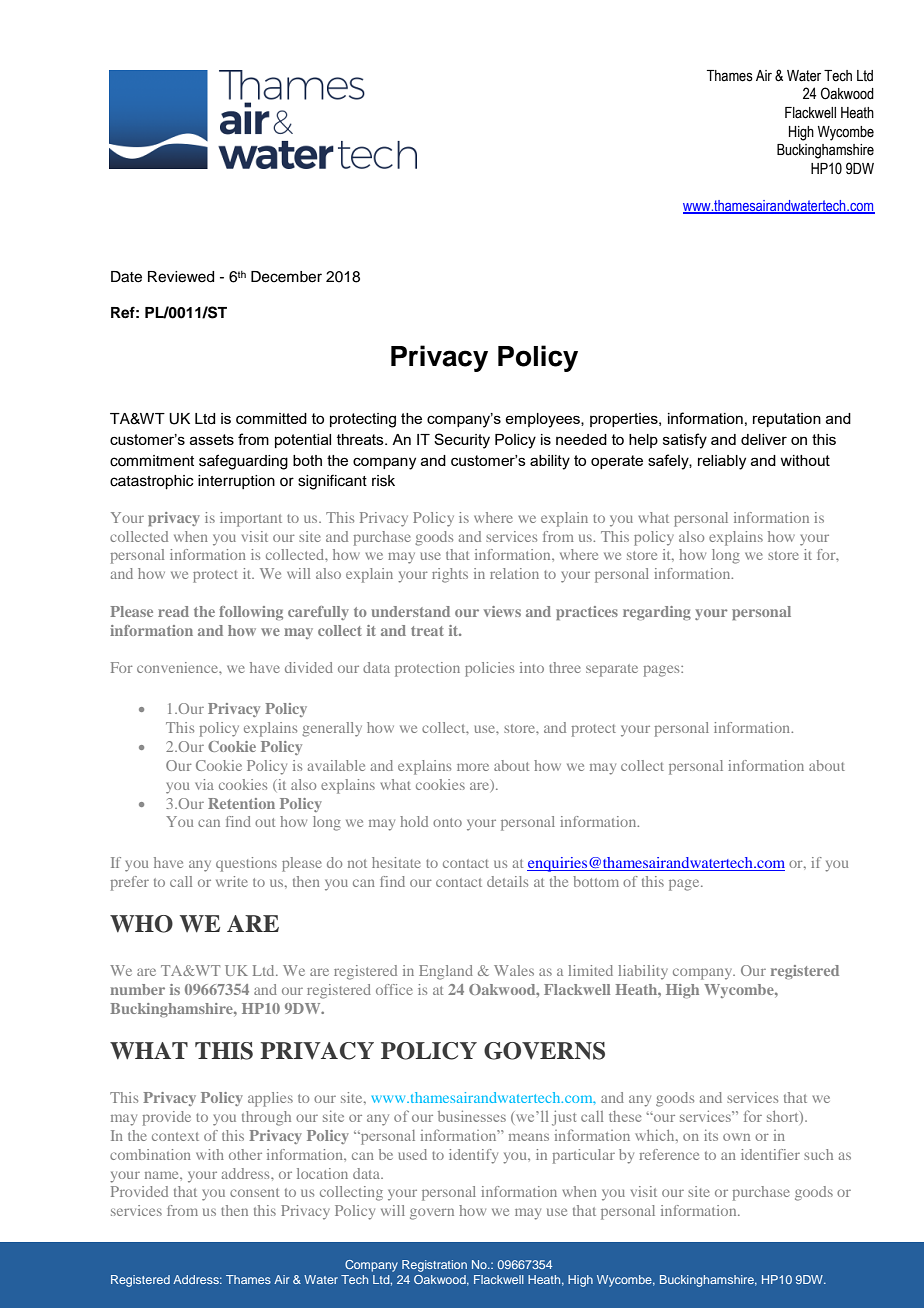  Describe the element at coordinates (612, 670) in the screenshot. I see `separate` at that location.
